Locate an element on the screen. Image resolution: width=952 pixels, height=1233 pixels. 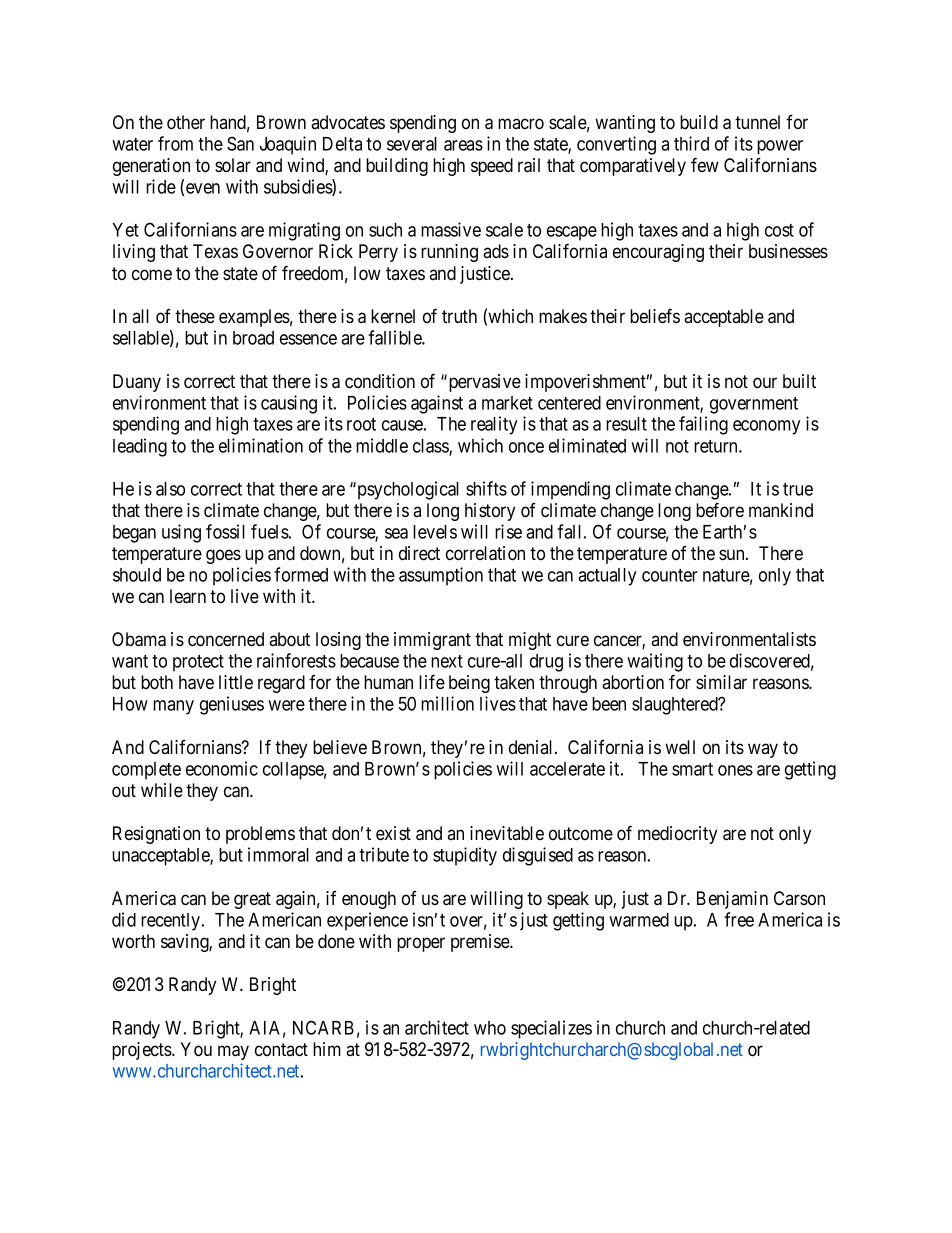
from is located at coordinates (175, 143).
